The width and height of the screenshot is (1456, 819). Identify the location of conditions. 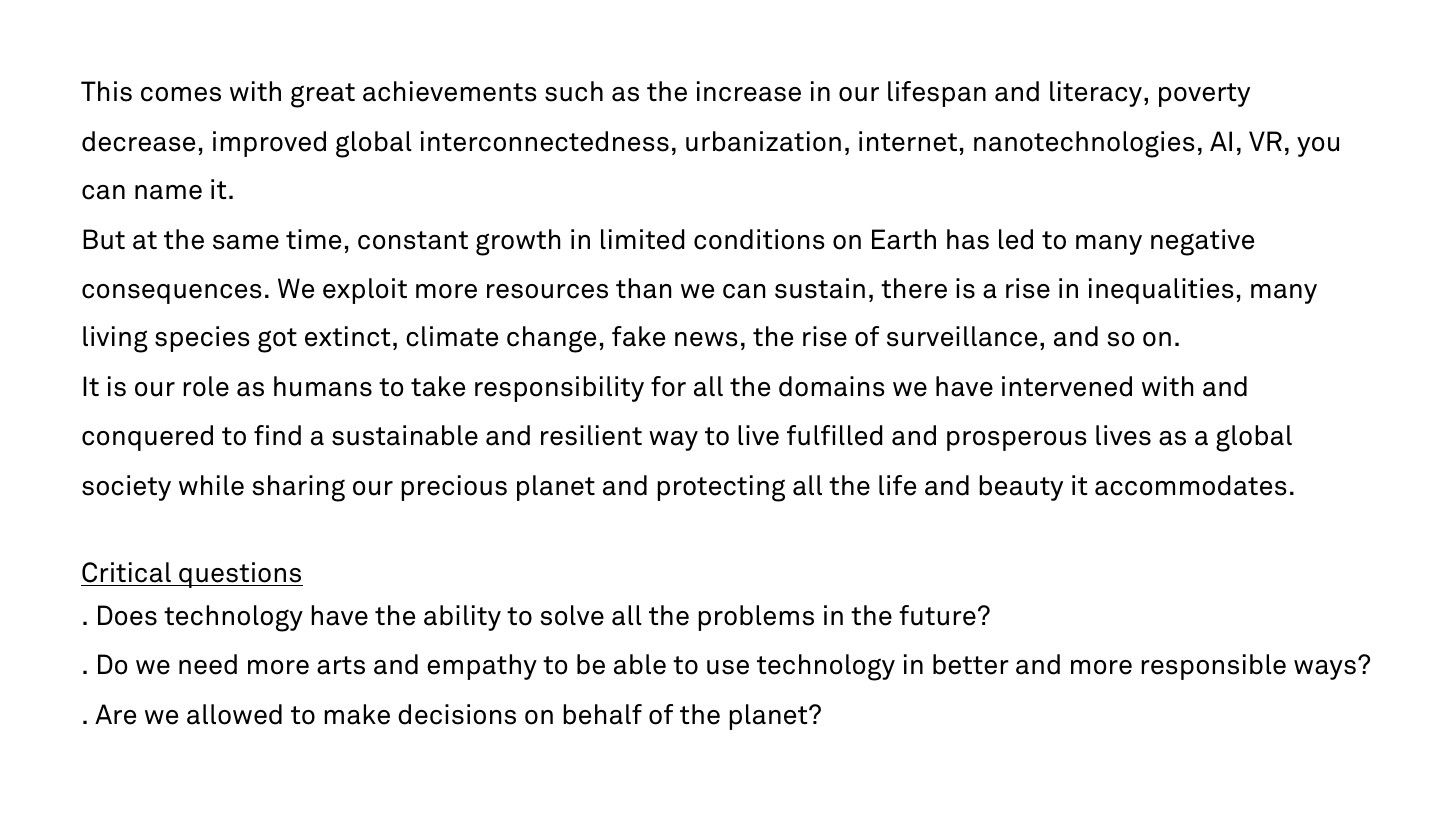
(759, 239).
